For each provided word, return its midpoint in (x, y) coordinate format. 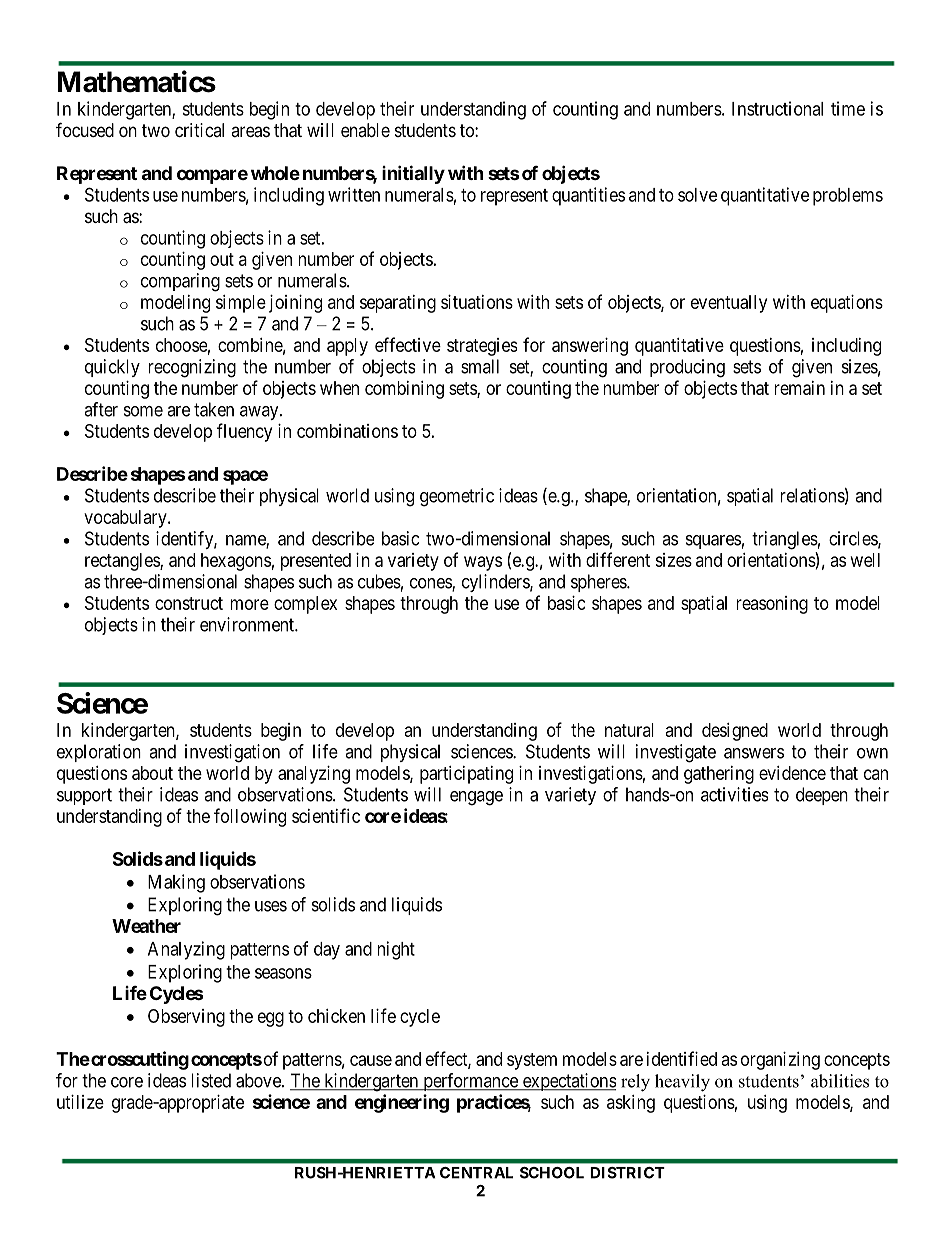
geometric (457, 497)
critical (199, 130)
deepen (822, 796)
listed (211, 1080)
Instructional (777, 108)
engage (476, 798)
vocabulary (126, 519)
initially (413, 174)
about (152, 773)
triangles (785, 540)
